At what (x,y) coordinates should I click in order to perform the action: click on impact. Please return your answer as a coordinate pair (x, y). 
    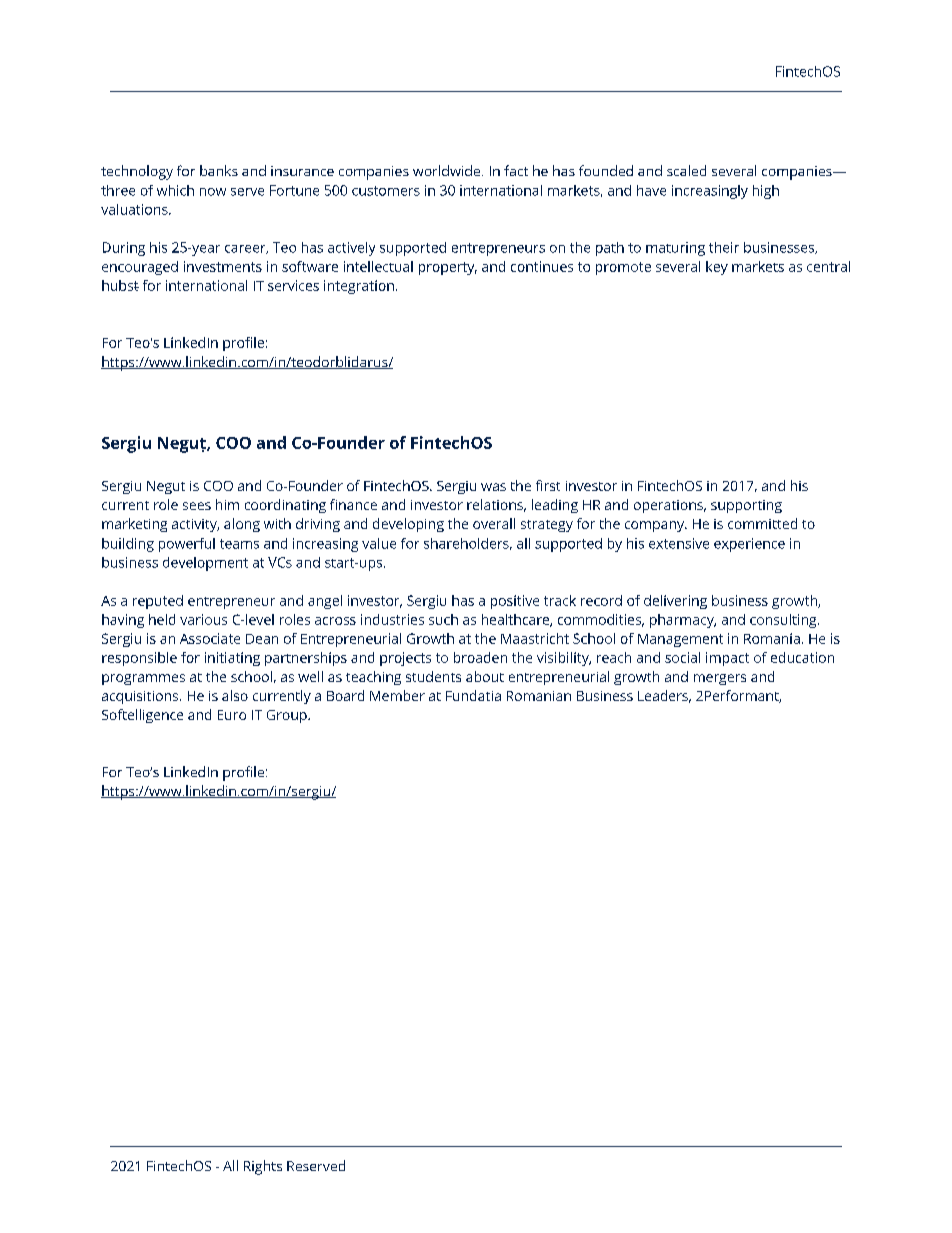
    Looking at the image, I should click on (727, 659).
